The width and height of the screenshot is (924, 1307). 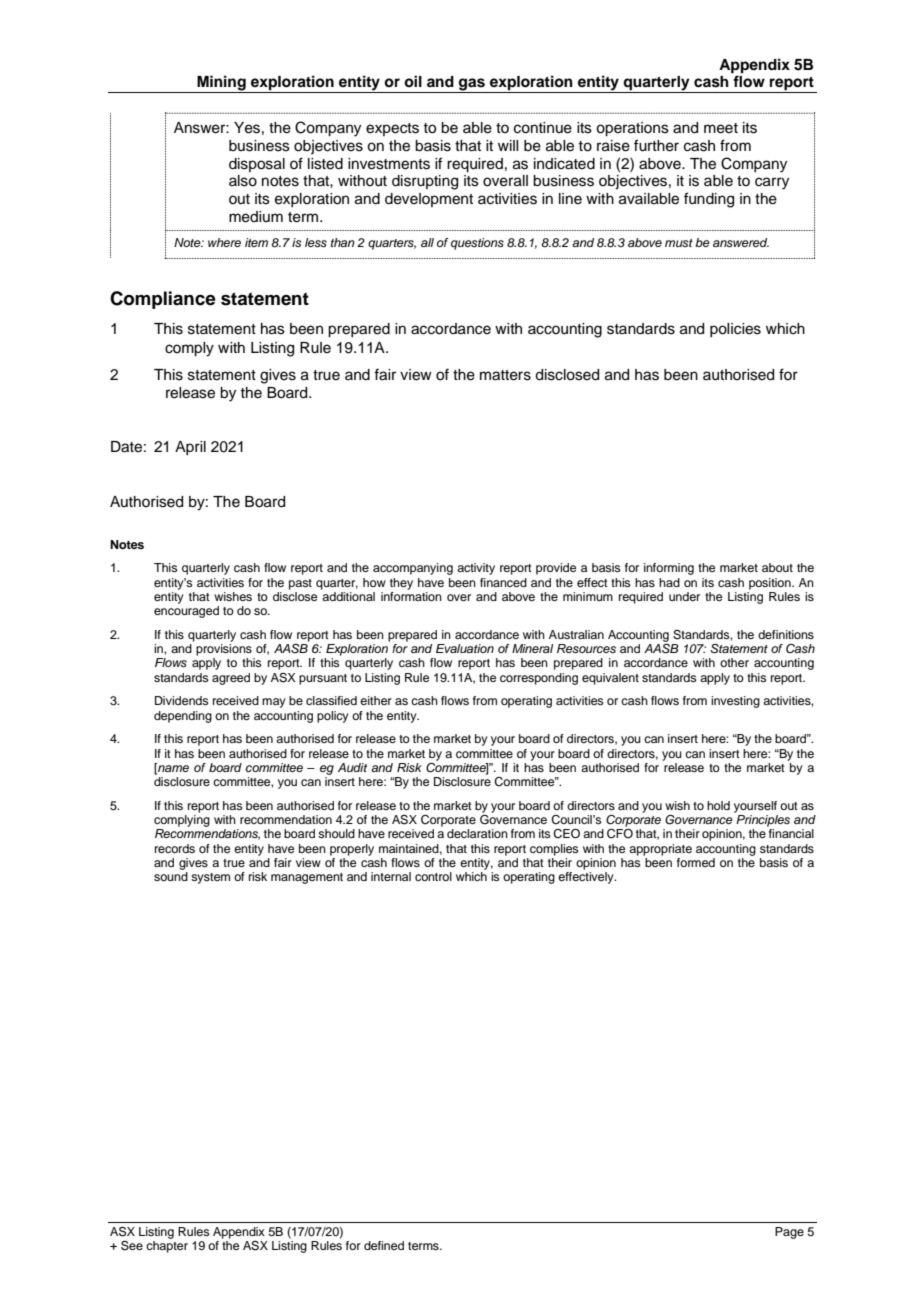 I want to click on Page, so click(x=789, y=1233).
